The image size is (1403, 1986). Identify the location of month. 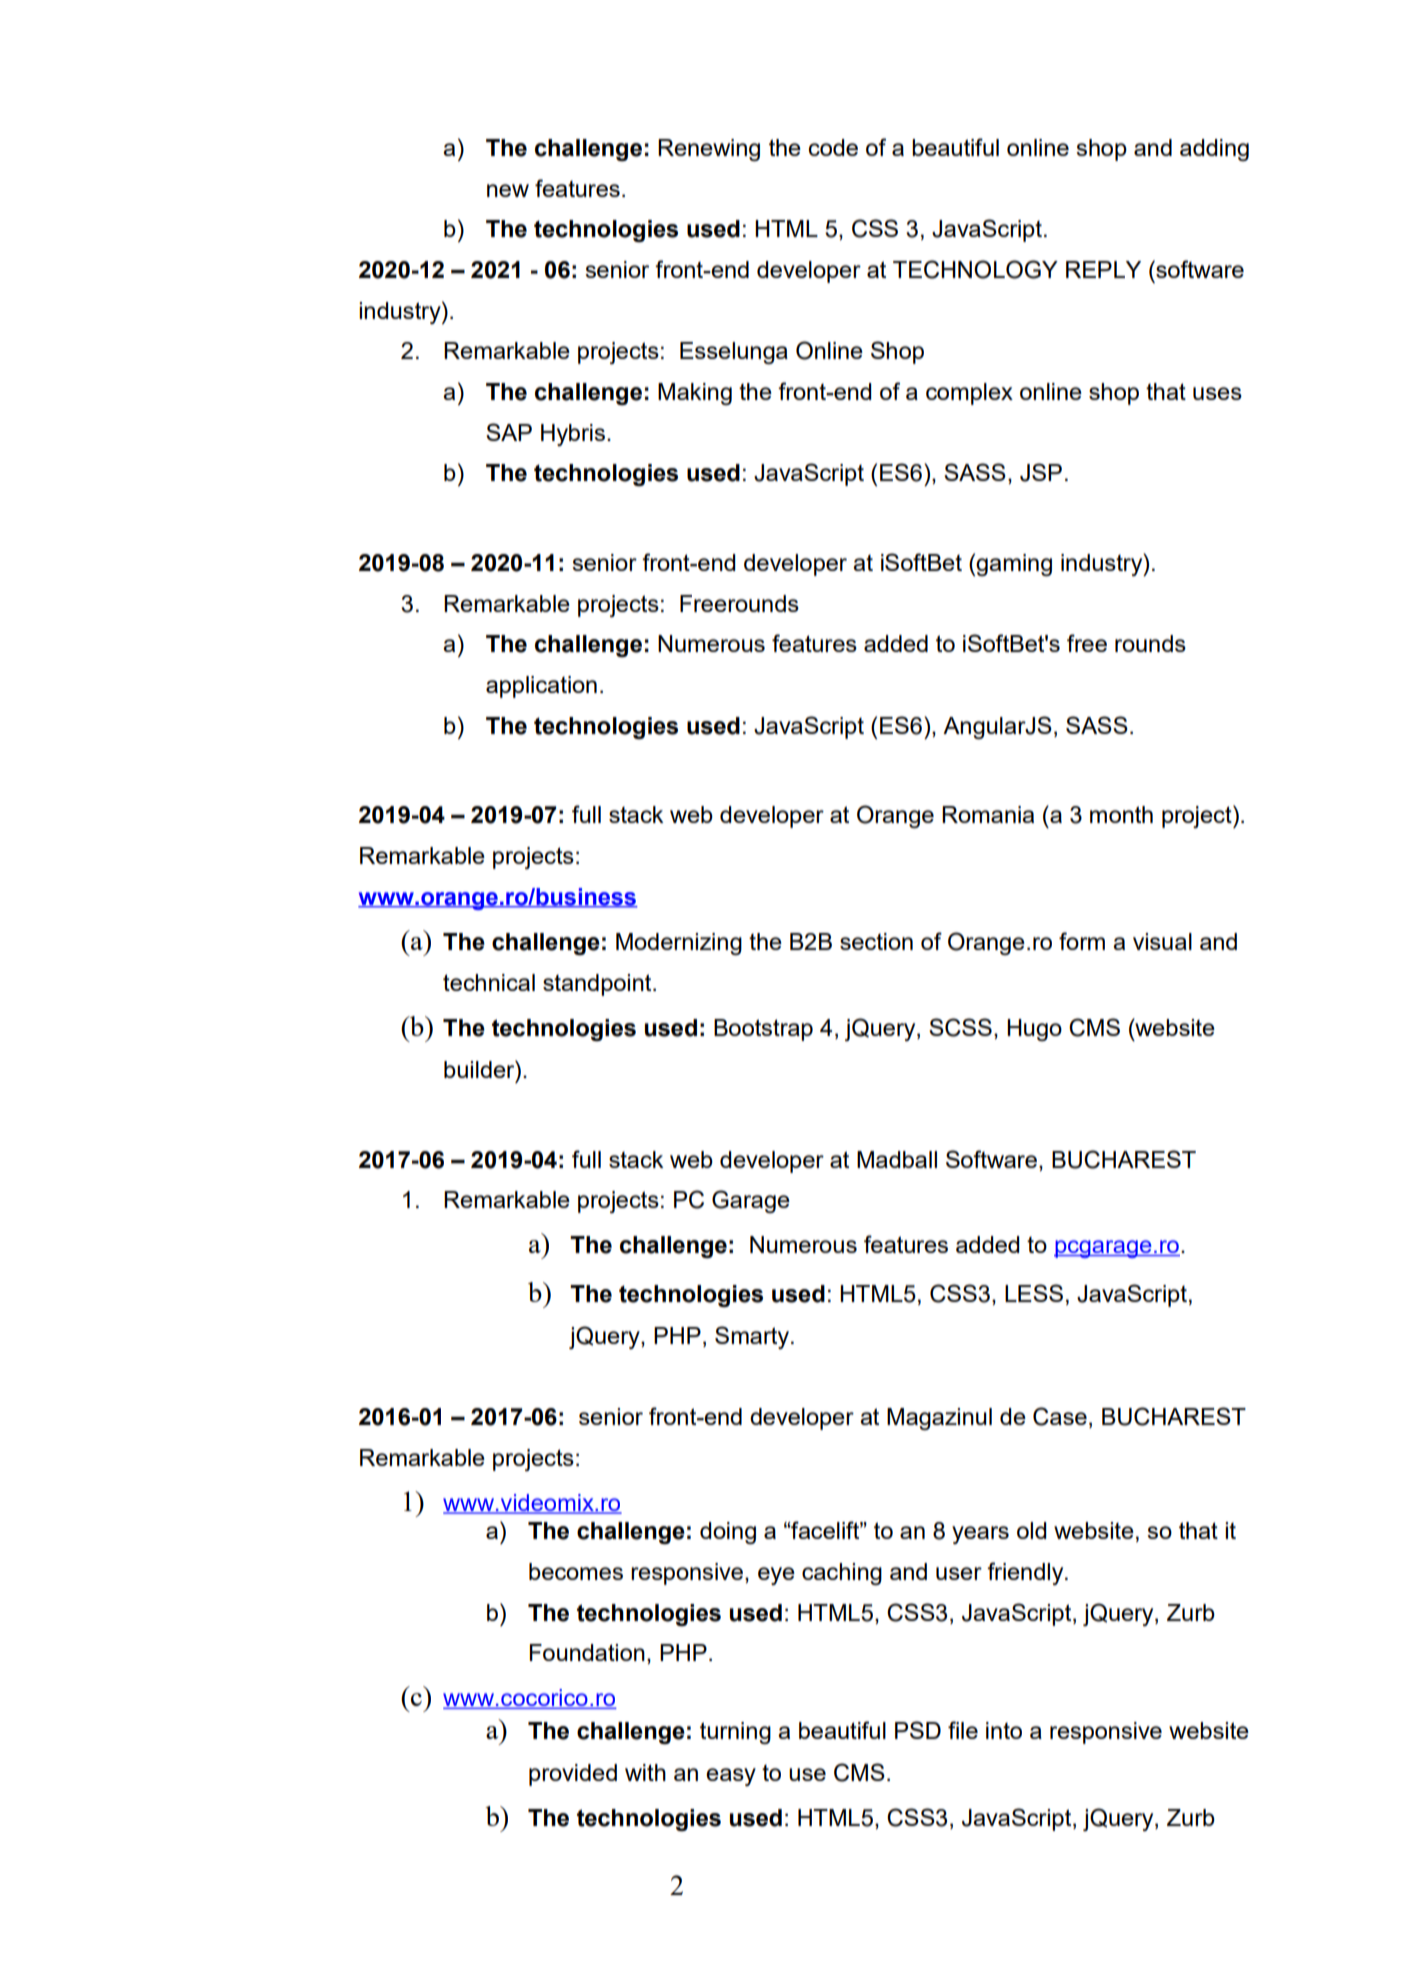
(1121, 814).
